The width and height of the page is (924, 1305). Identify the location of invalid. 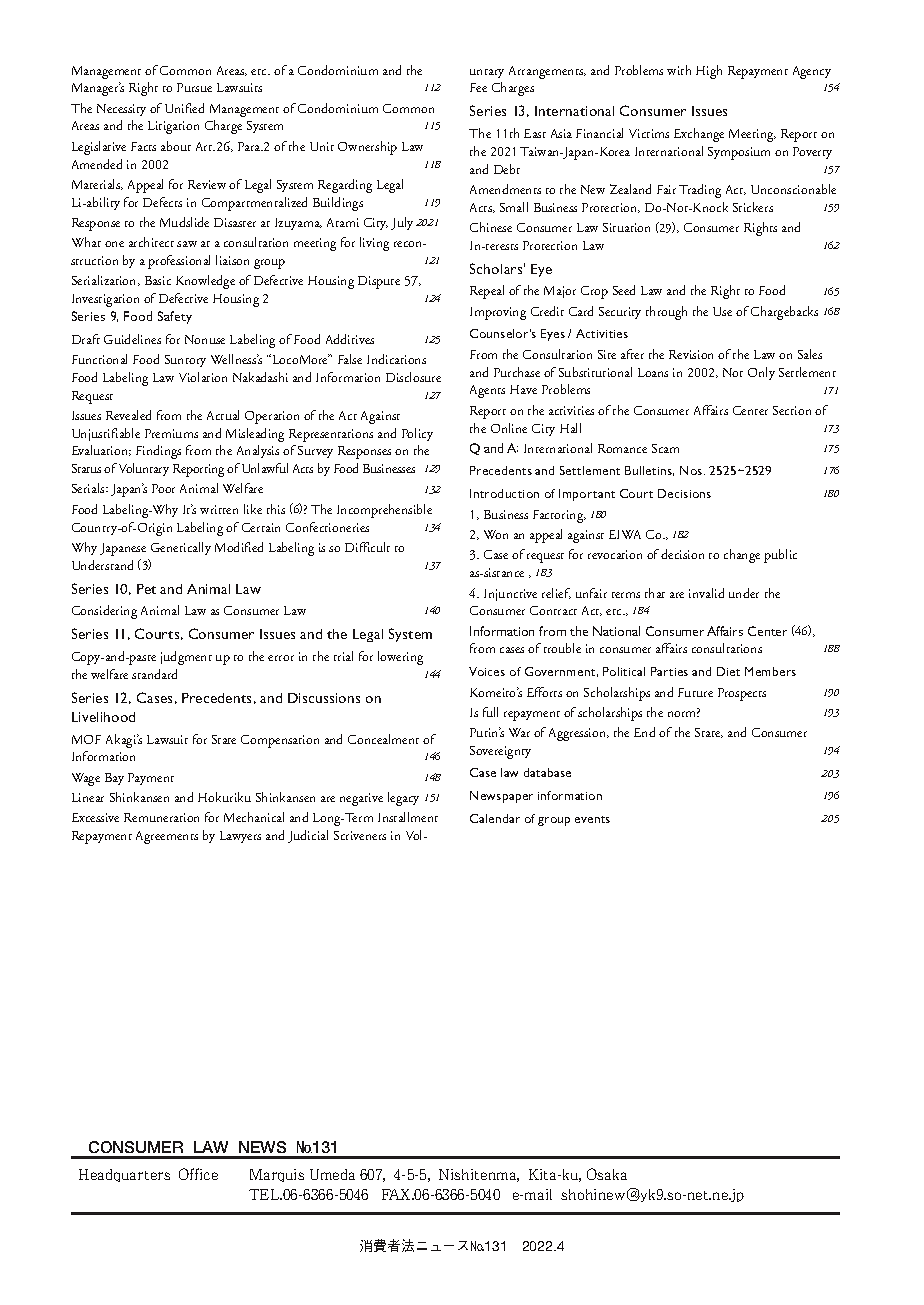
(706, 593).
